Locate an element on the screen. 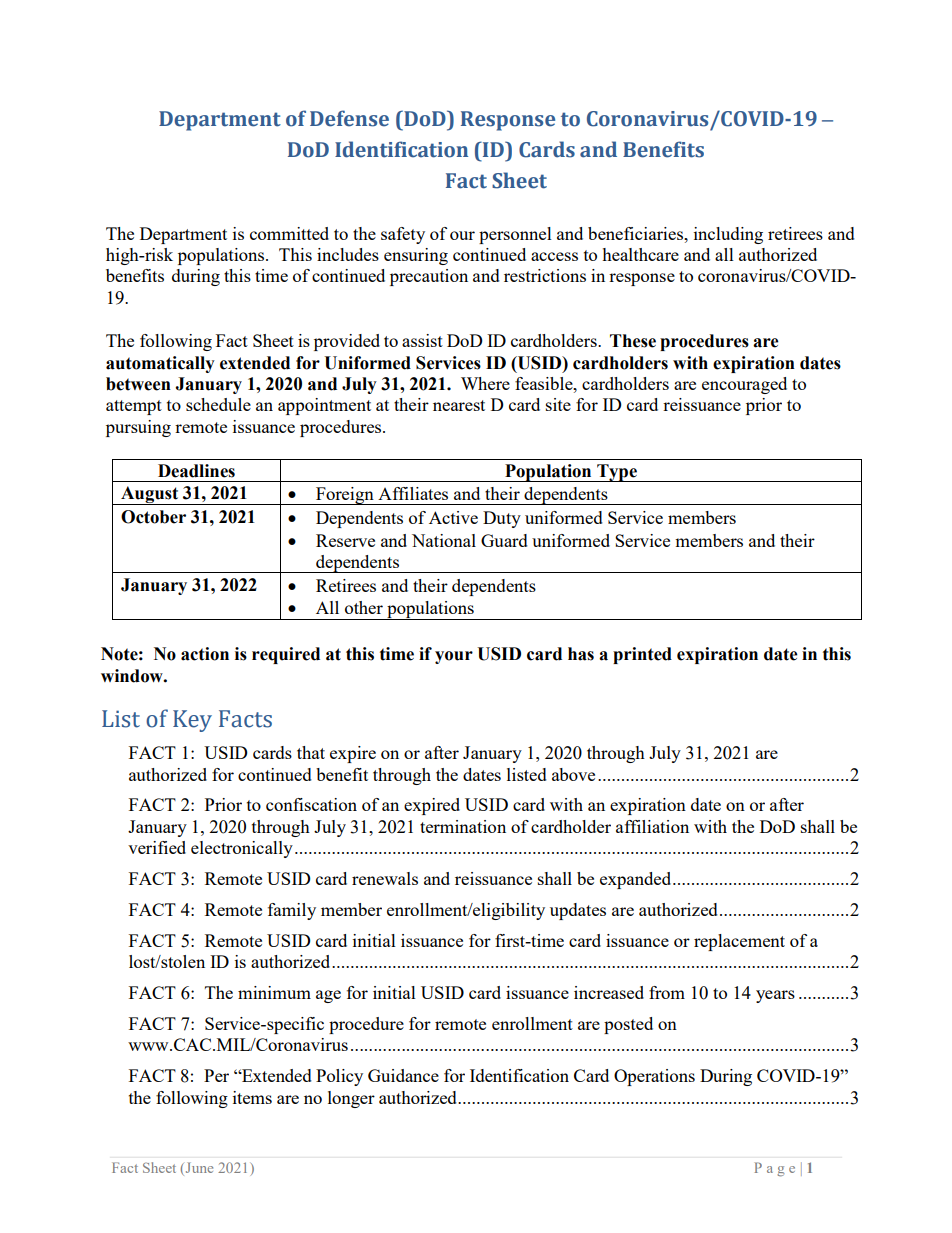  June is located at coordinates (198, 1169).
